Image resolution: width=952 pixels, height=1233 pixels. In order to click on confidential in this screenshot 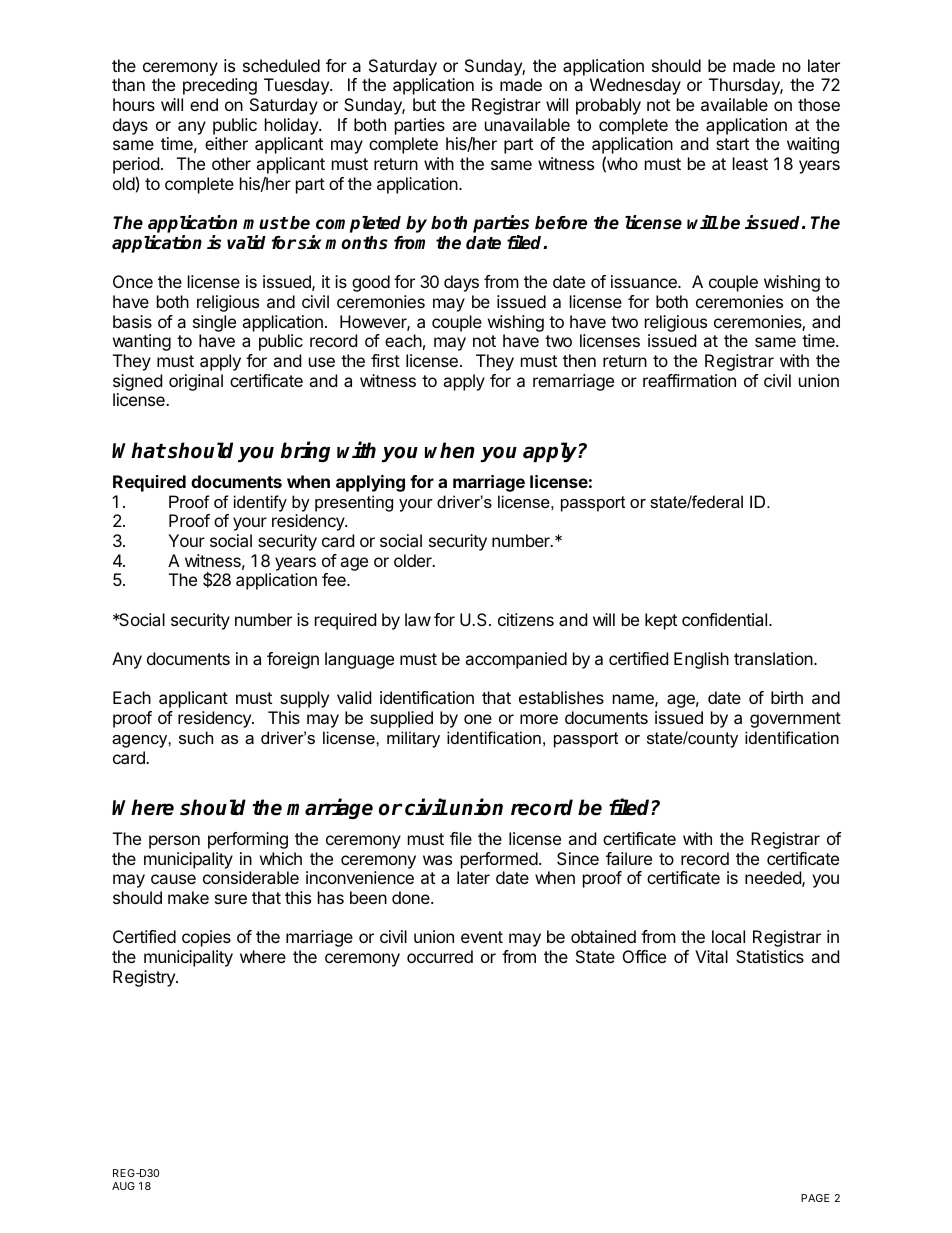, I will do `click(726, 619)`.
